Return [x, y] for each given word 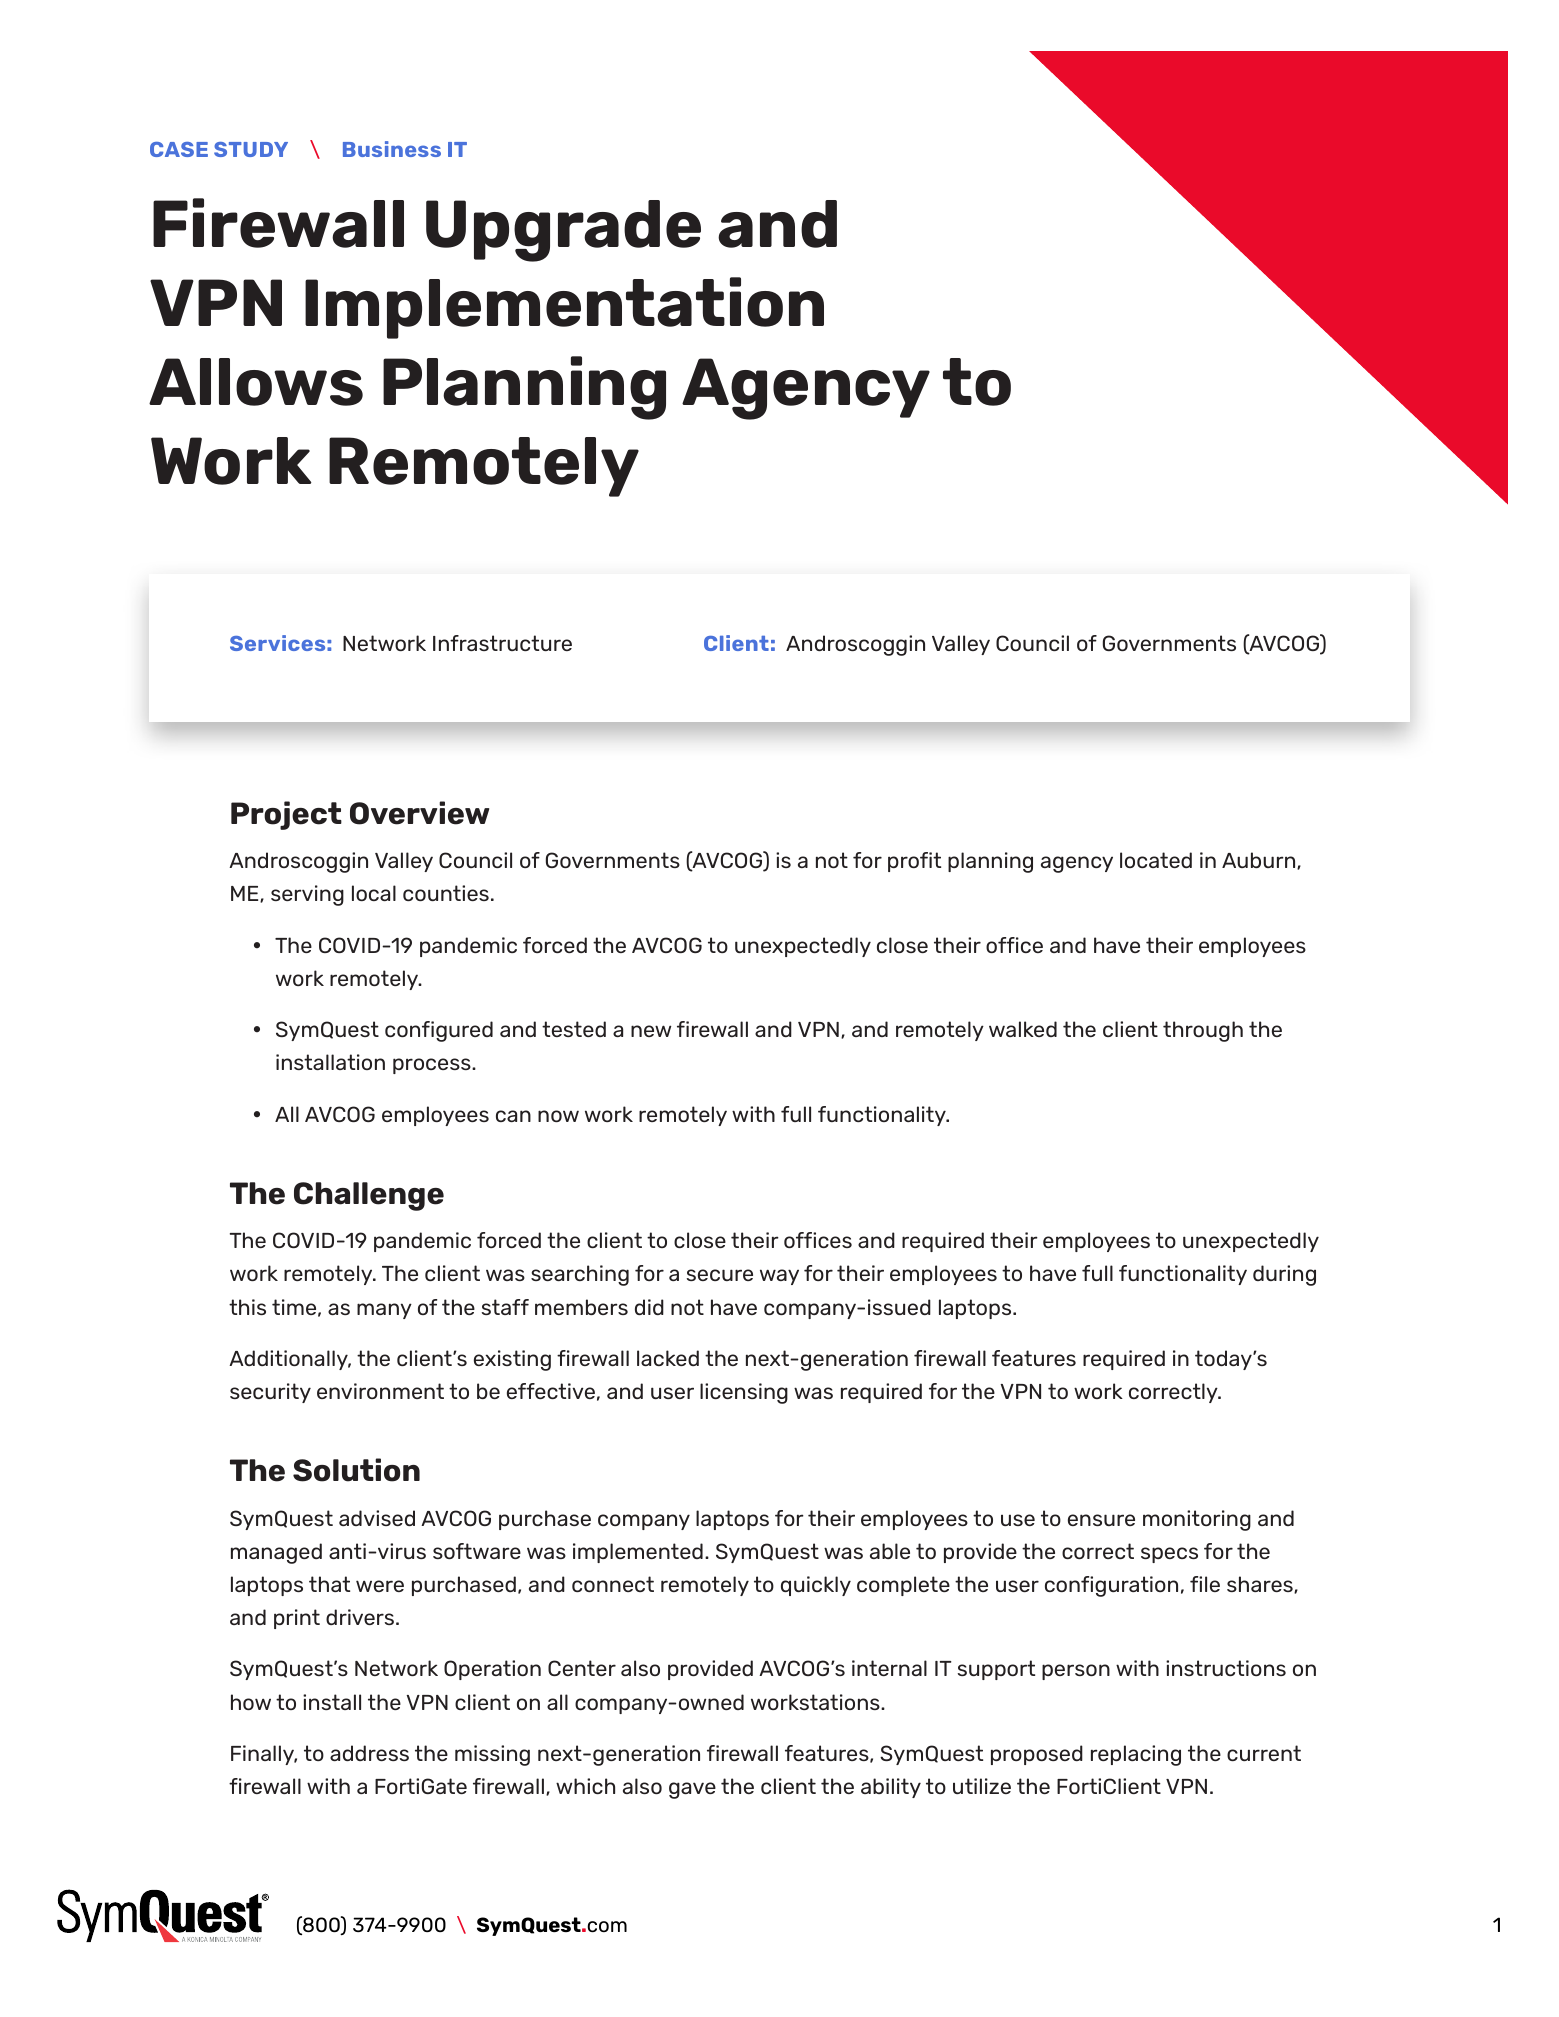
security [270, 1393]
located [1156, 860]
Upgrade [563, 231]
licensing [744, 1393]
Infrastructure [502, 643]
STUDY [251, 149]
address [369, 1753]
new [651, 1031]
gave [692, 1790]
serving [307, 895]
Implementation [564, 308]
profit [914, 862]
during [1284, 1275]
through [1203, 1031]
